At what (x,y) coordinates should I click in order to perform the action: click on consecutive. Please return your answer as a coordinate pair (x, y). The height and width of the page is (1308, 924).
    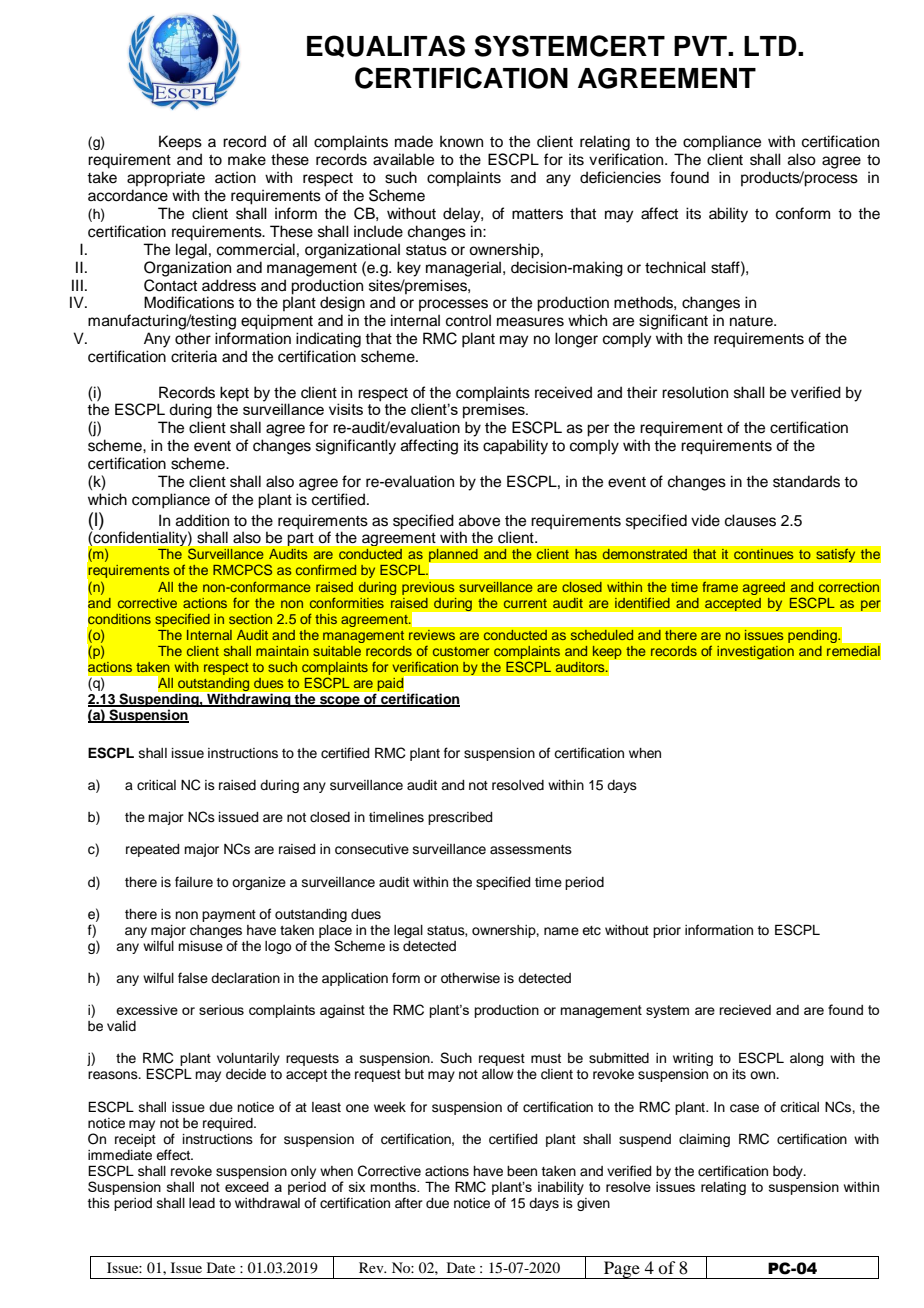
    Looking at the image, I should click on (372, 849).
